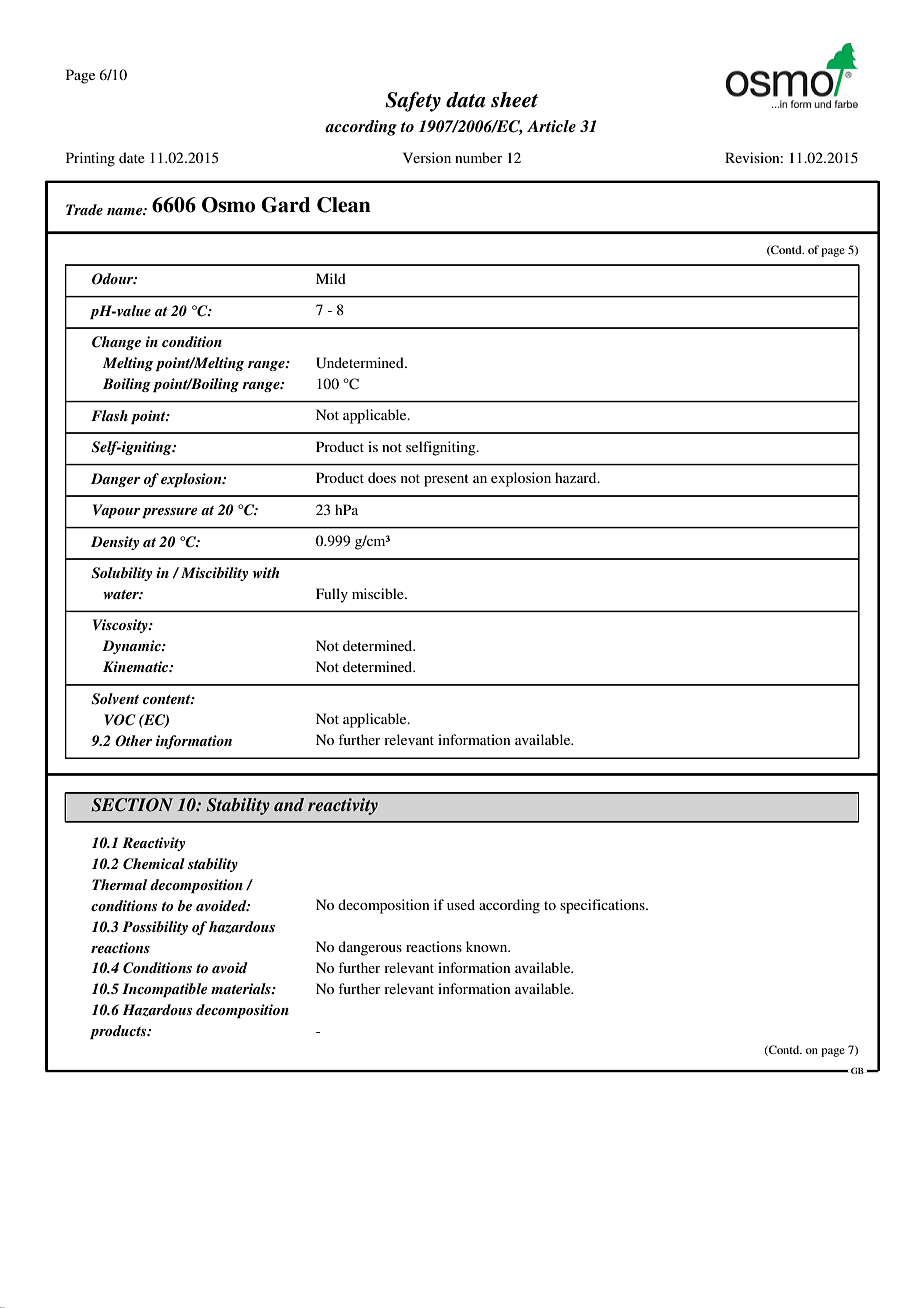 The image size is (924, 1308). What do you see at coordinates (332, 595) in the screenshot?
I see `Fully` at bounding box center [332, 595].
